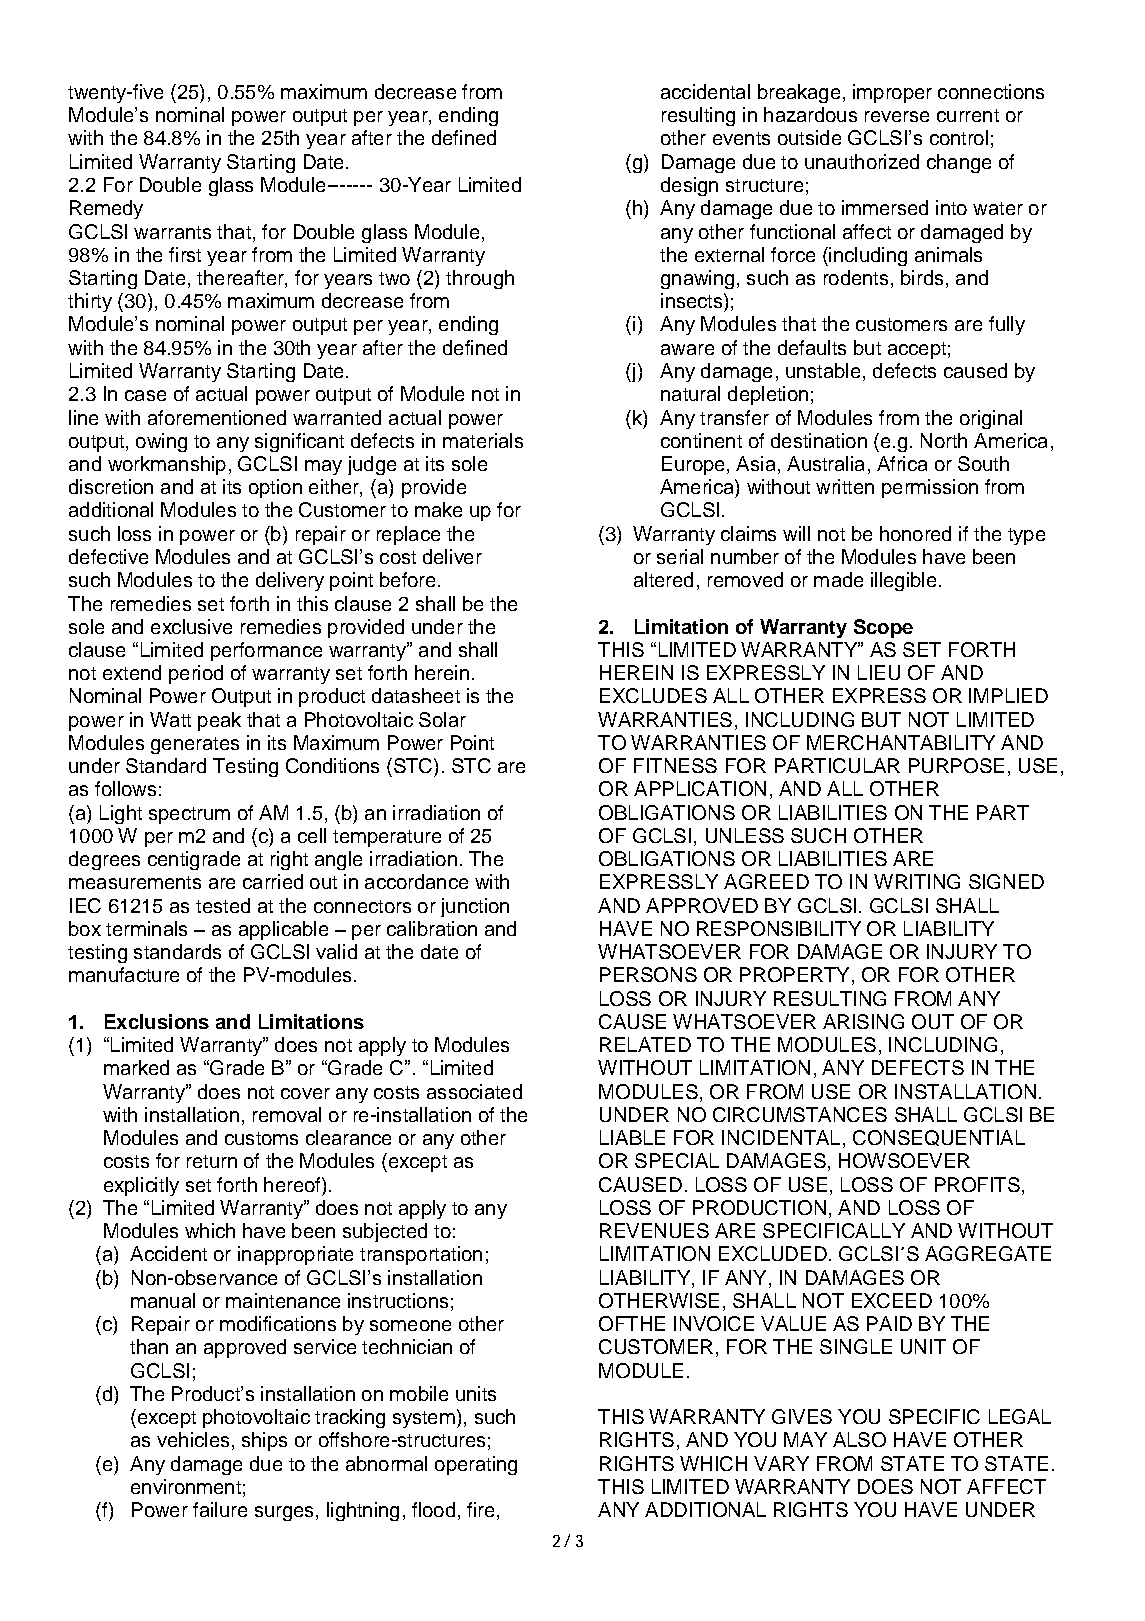 This page has height=1621, width=1145. I want to click on LIABLE, so click(632, 1137).
